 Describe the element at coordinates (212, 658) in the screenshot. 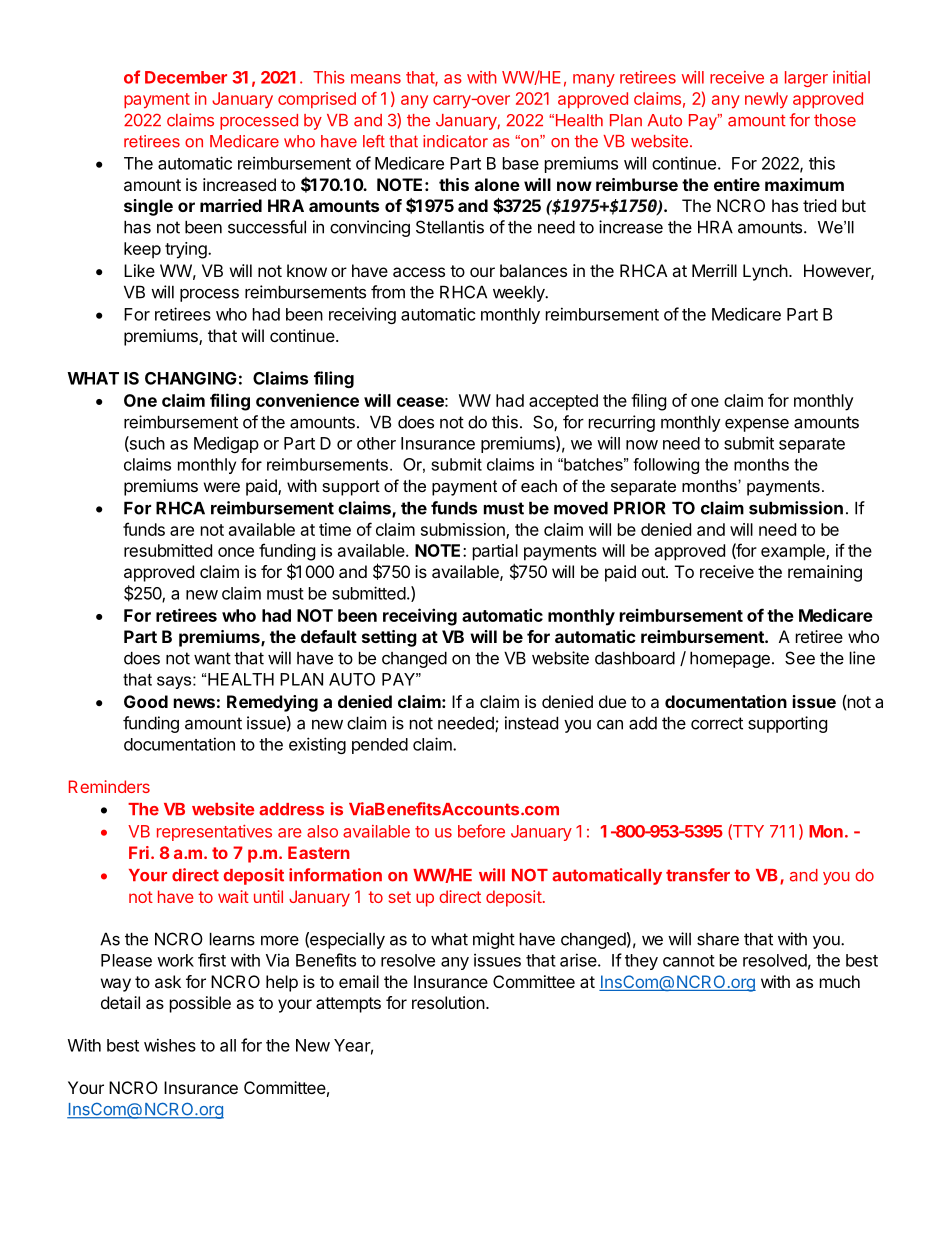

I see `want` at that location.
